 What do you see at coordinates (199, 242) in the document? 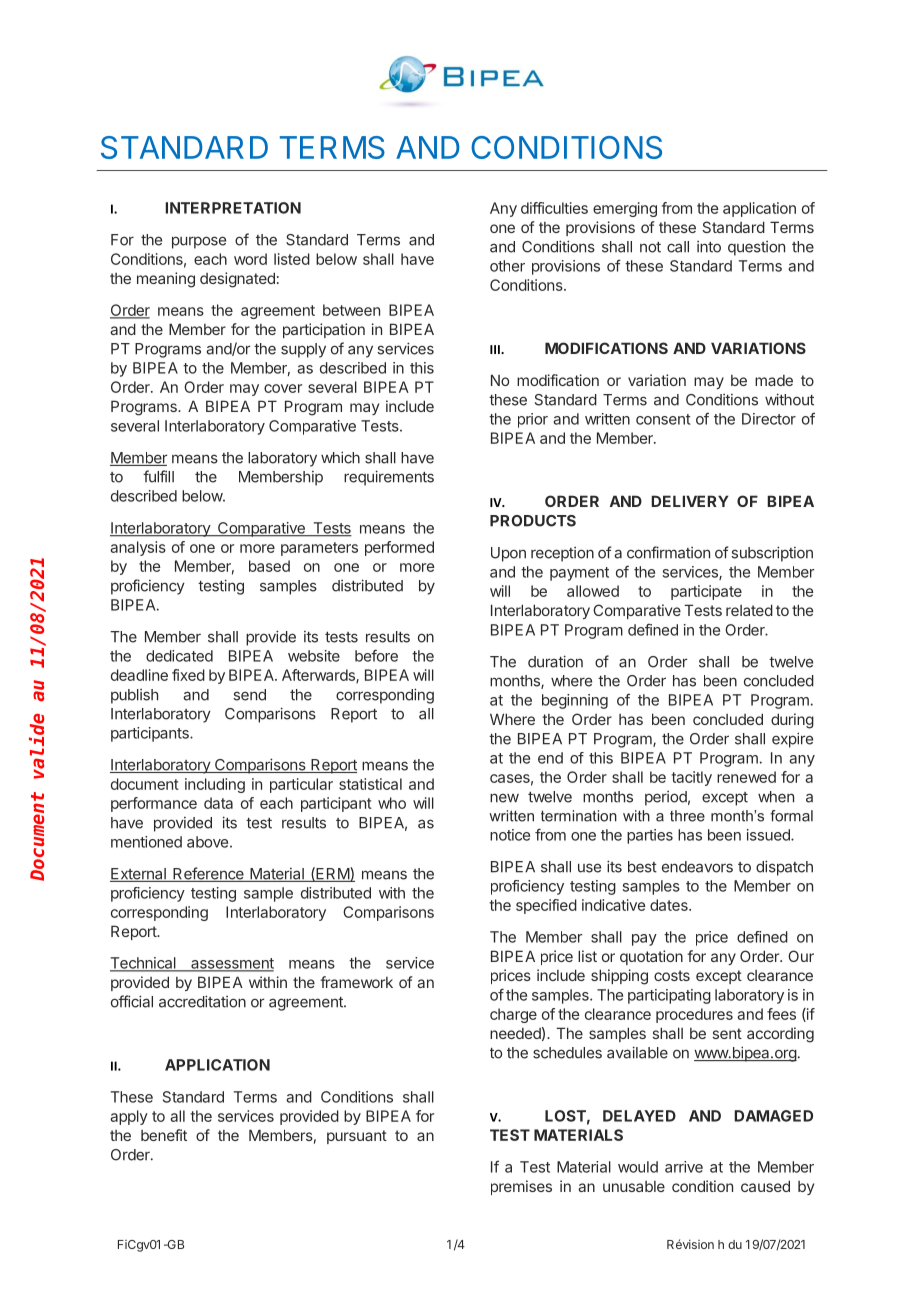
I see `purpose` at bounding box center [199, 242].
